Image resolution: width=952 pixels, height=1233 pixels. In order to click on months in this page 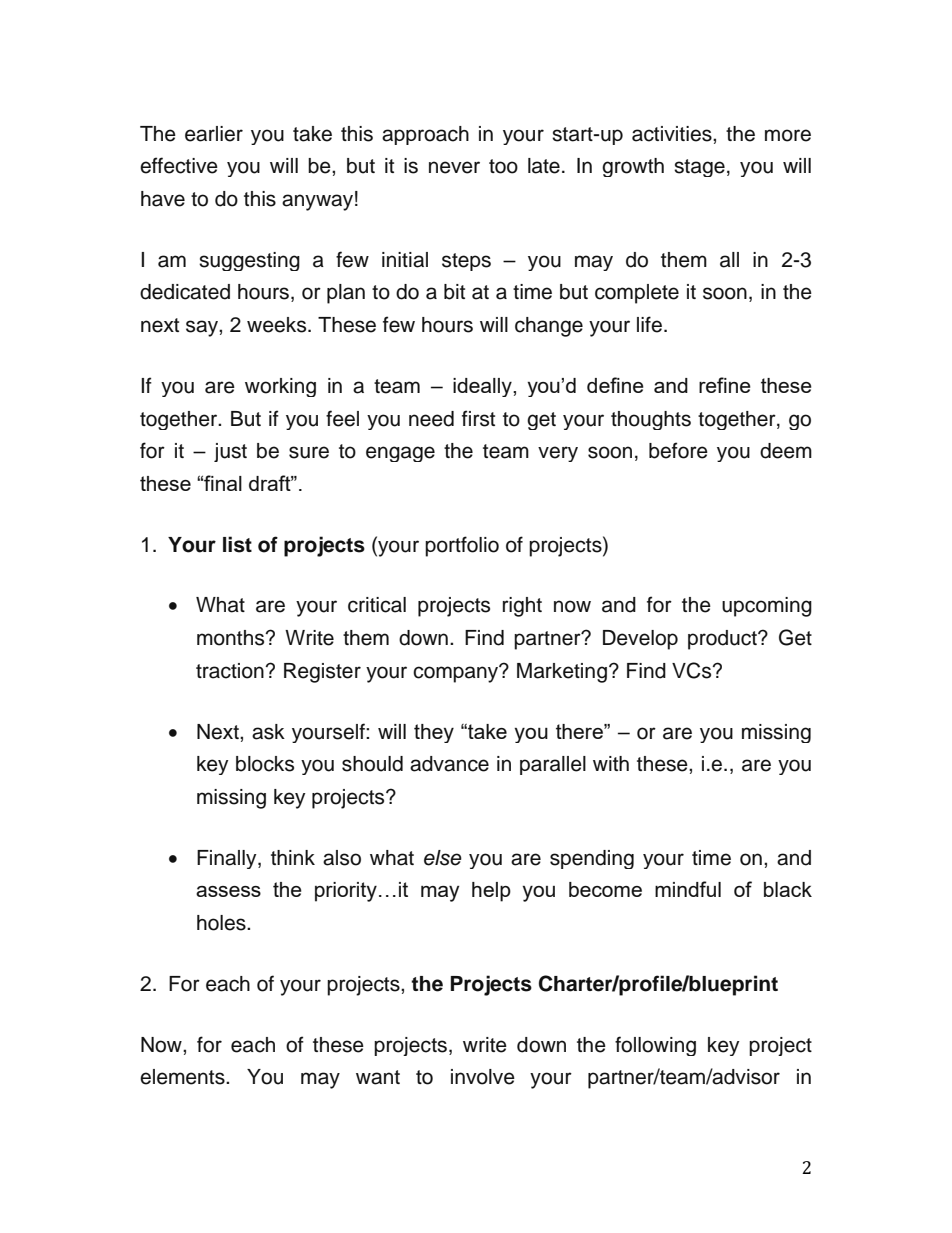, I will do `click(232, 638)`.
